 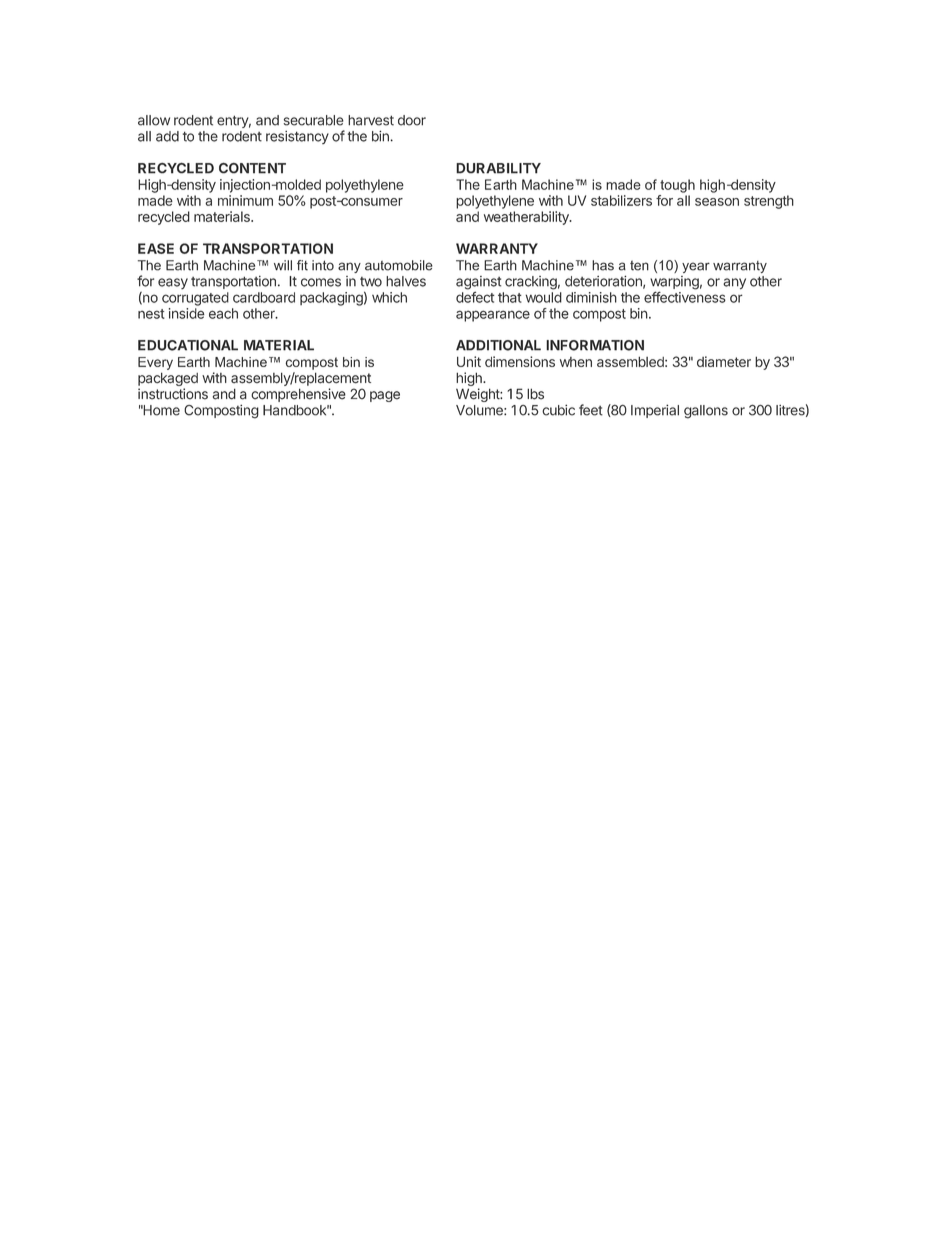 What do you see at coordinates (475, 297) in the screenshot?
I see `defect` at bounding box center [475, 297].
